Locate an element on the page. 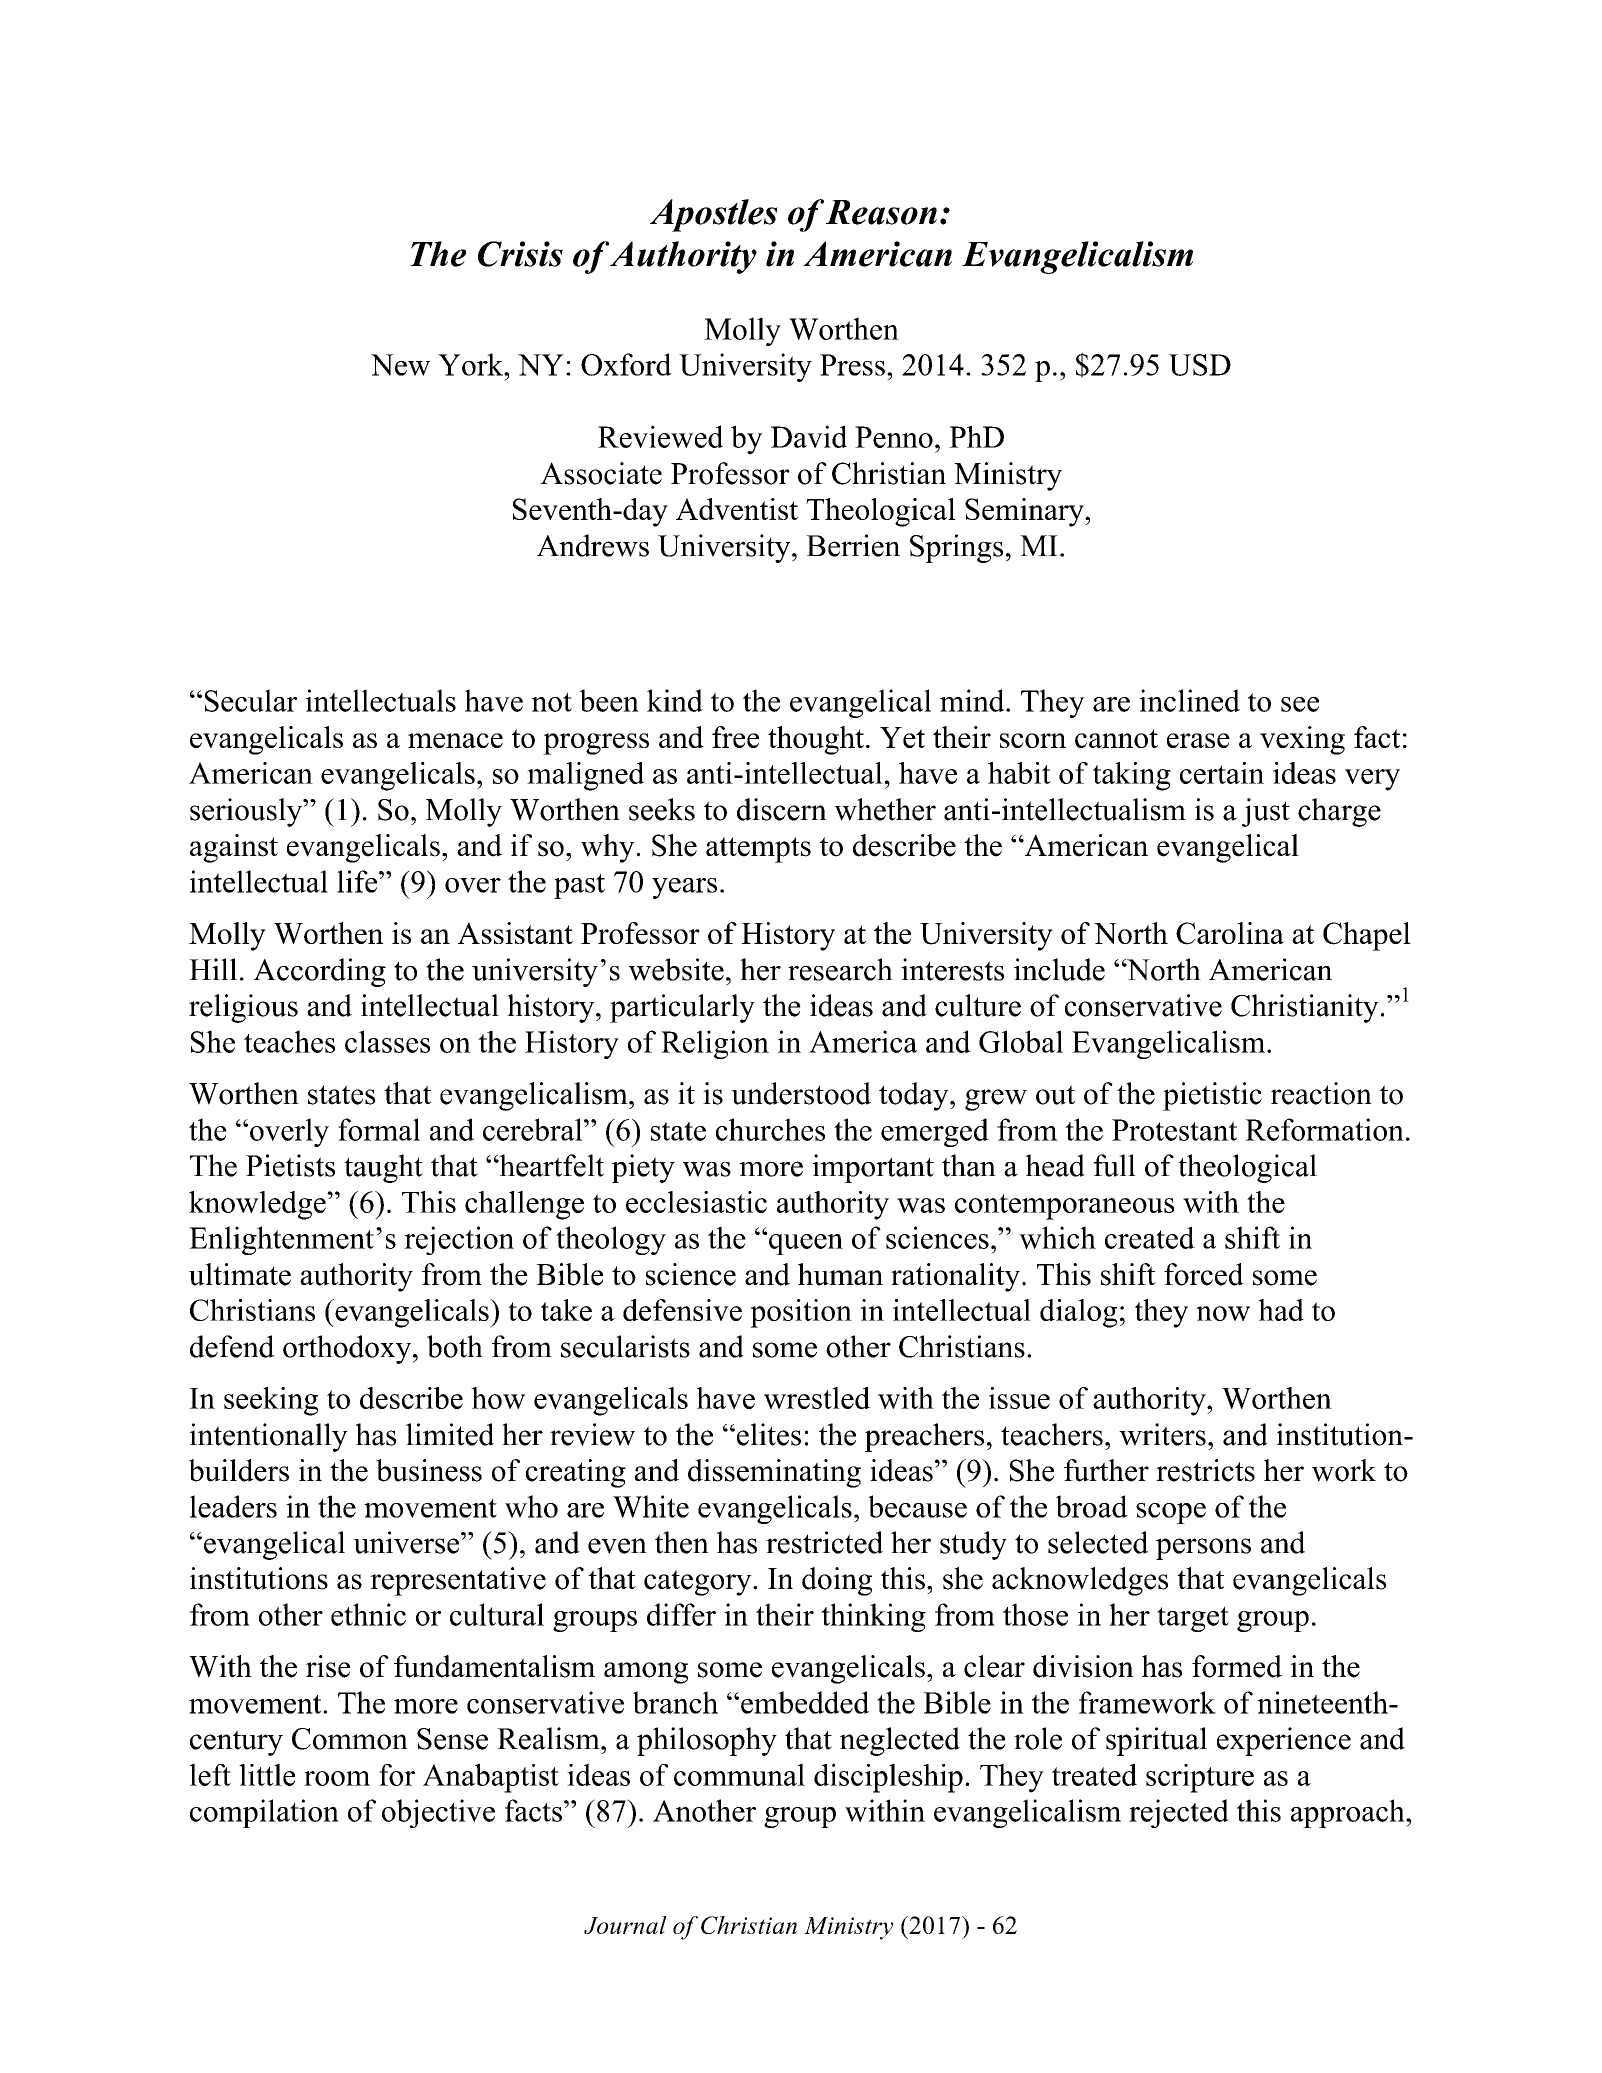 This document has width=1602, height=2073. compilation is located at coordinates (264, 1813).
